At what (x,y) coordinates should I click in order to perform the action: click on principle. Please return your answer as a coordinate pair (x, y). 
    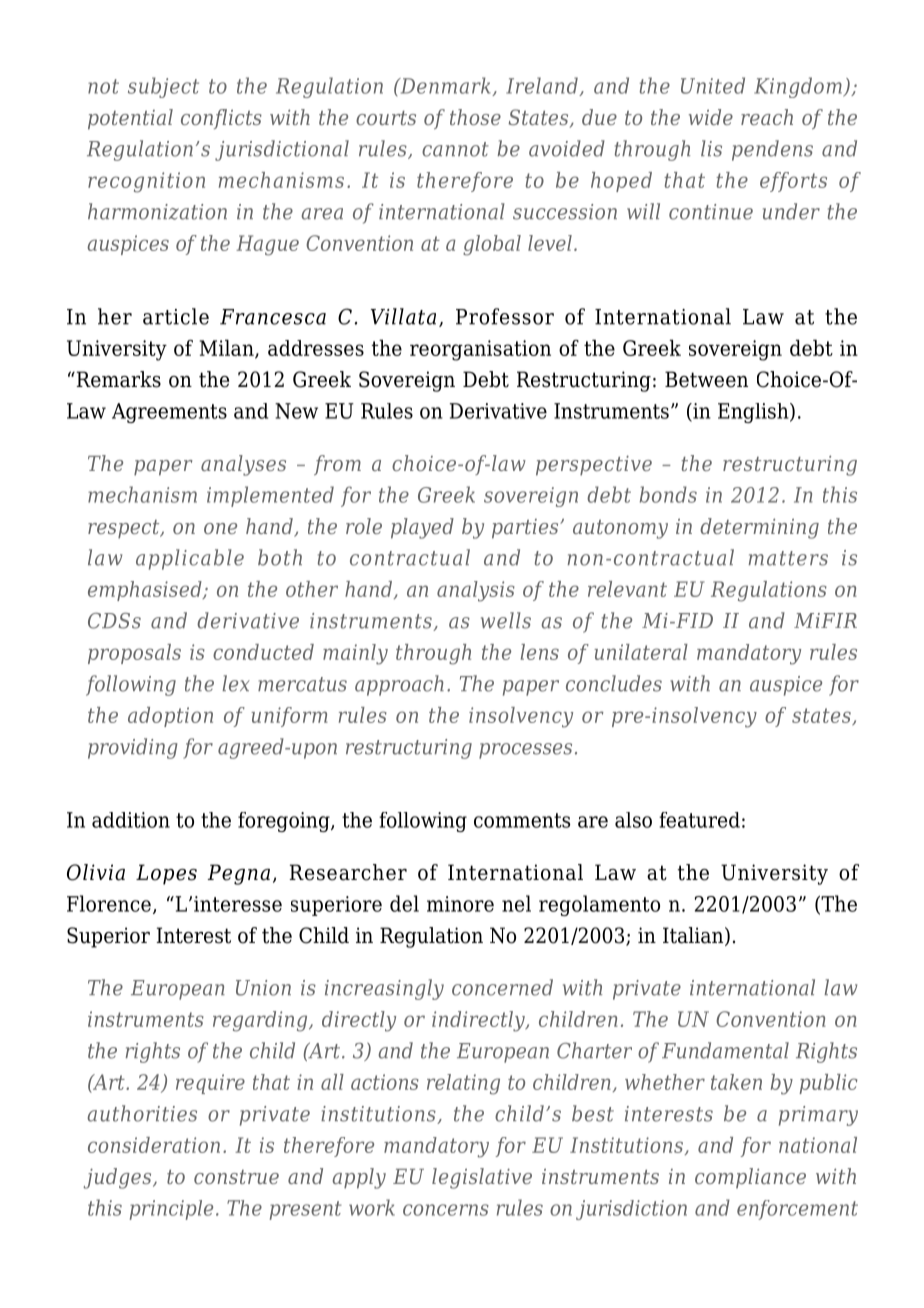
    Looking at the image, I should click on (171, 1210).
